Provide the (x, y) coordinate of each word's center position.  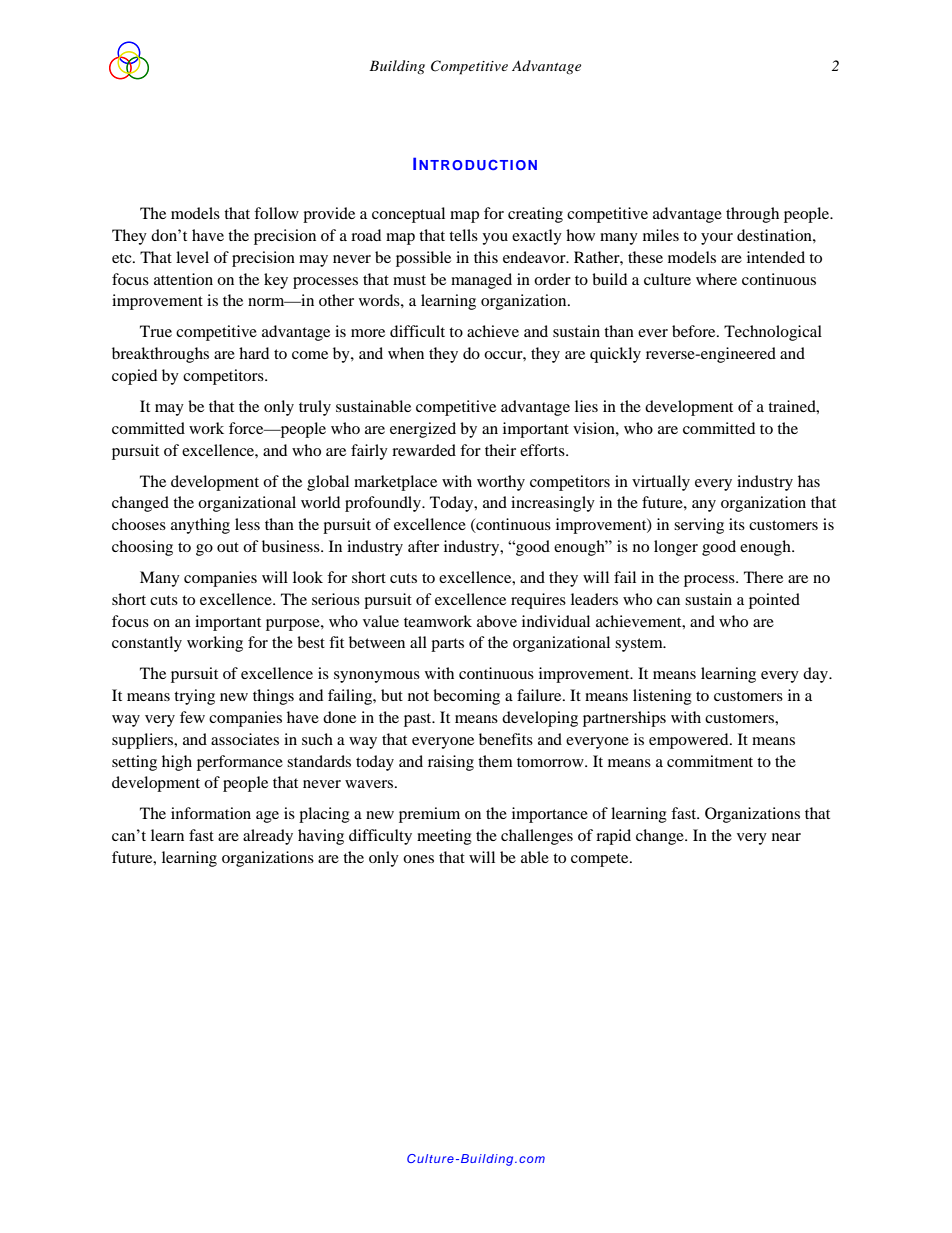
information (211, 813)
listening (662, 697)
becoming (466, 697)
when (406, 353)
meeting (444, 837)
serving (699, 526)
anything (200, 526)
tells (463, 235)
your (717, 239)
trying (194, 697)
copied (134, 377)
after (423, 546)
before (695, 331)
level (192, 257)
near (786, 837)
